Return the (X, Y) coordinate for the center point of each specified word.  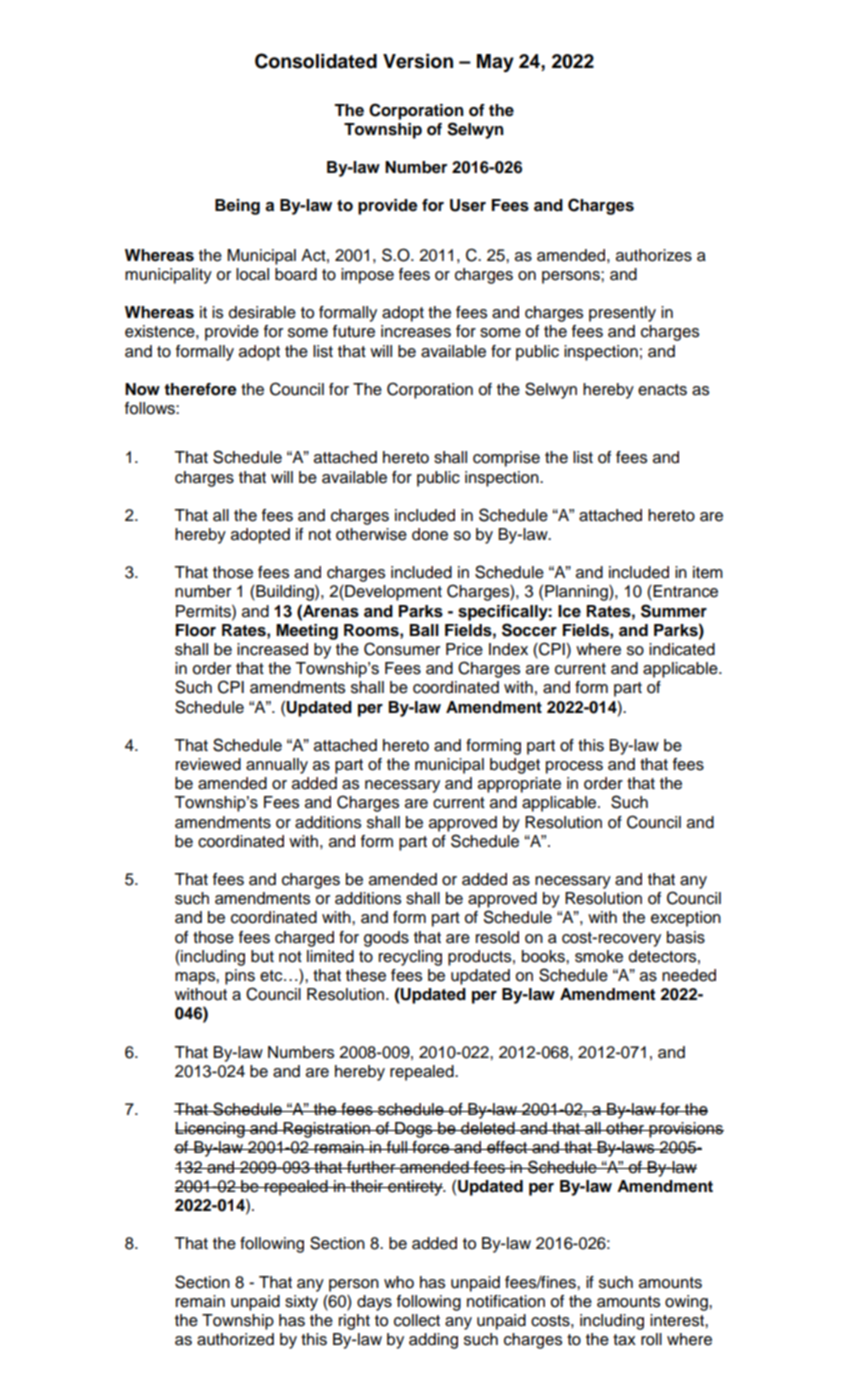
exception (686, 919)
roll (651, 1339)
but (262, 956)
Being (237, 207)
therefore (200, 389)
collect (417, 1320)
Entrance (684, 592)
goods (386, 939)
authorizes (654, 255)
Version (418, 61)
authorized (235, 1339)
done (430, 534)
